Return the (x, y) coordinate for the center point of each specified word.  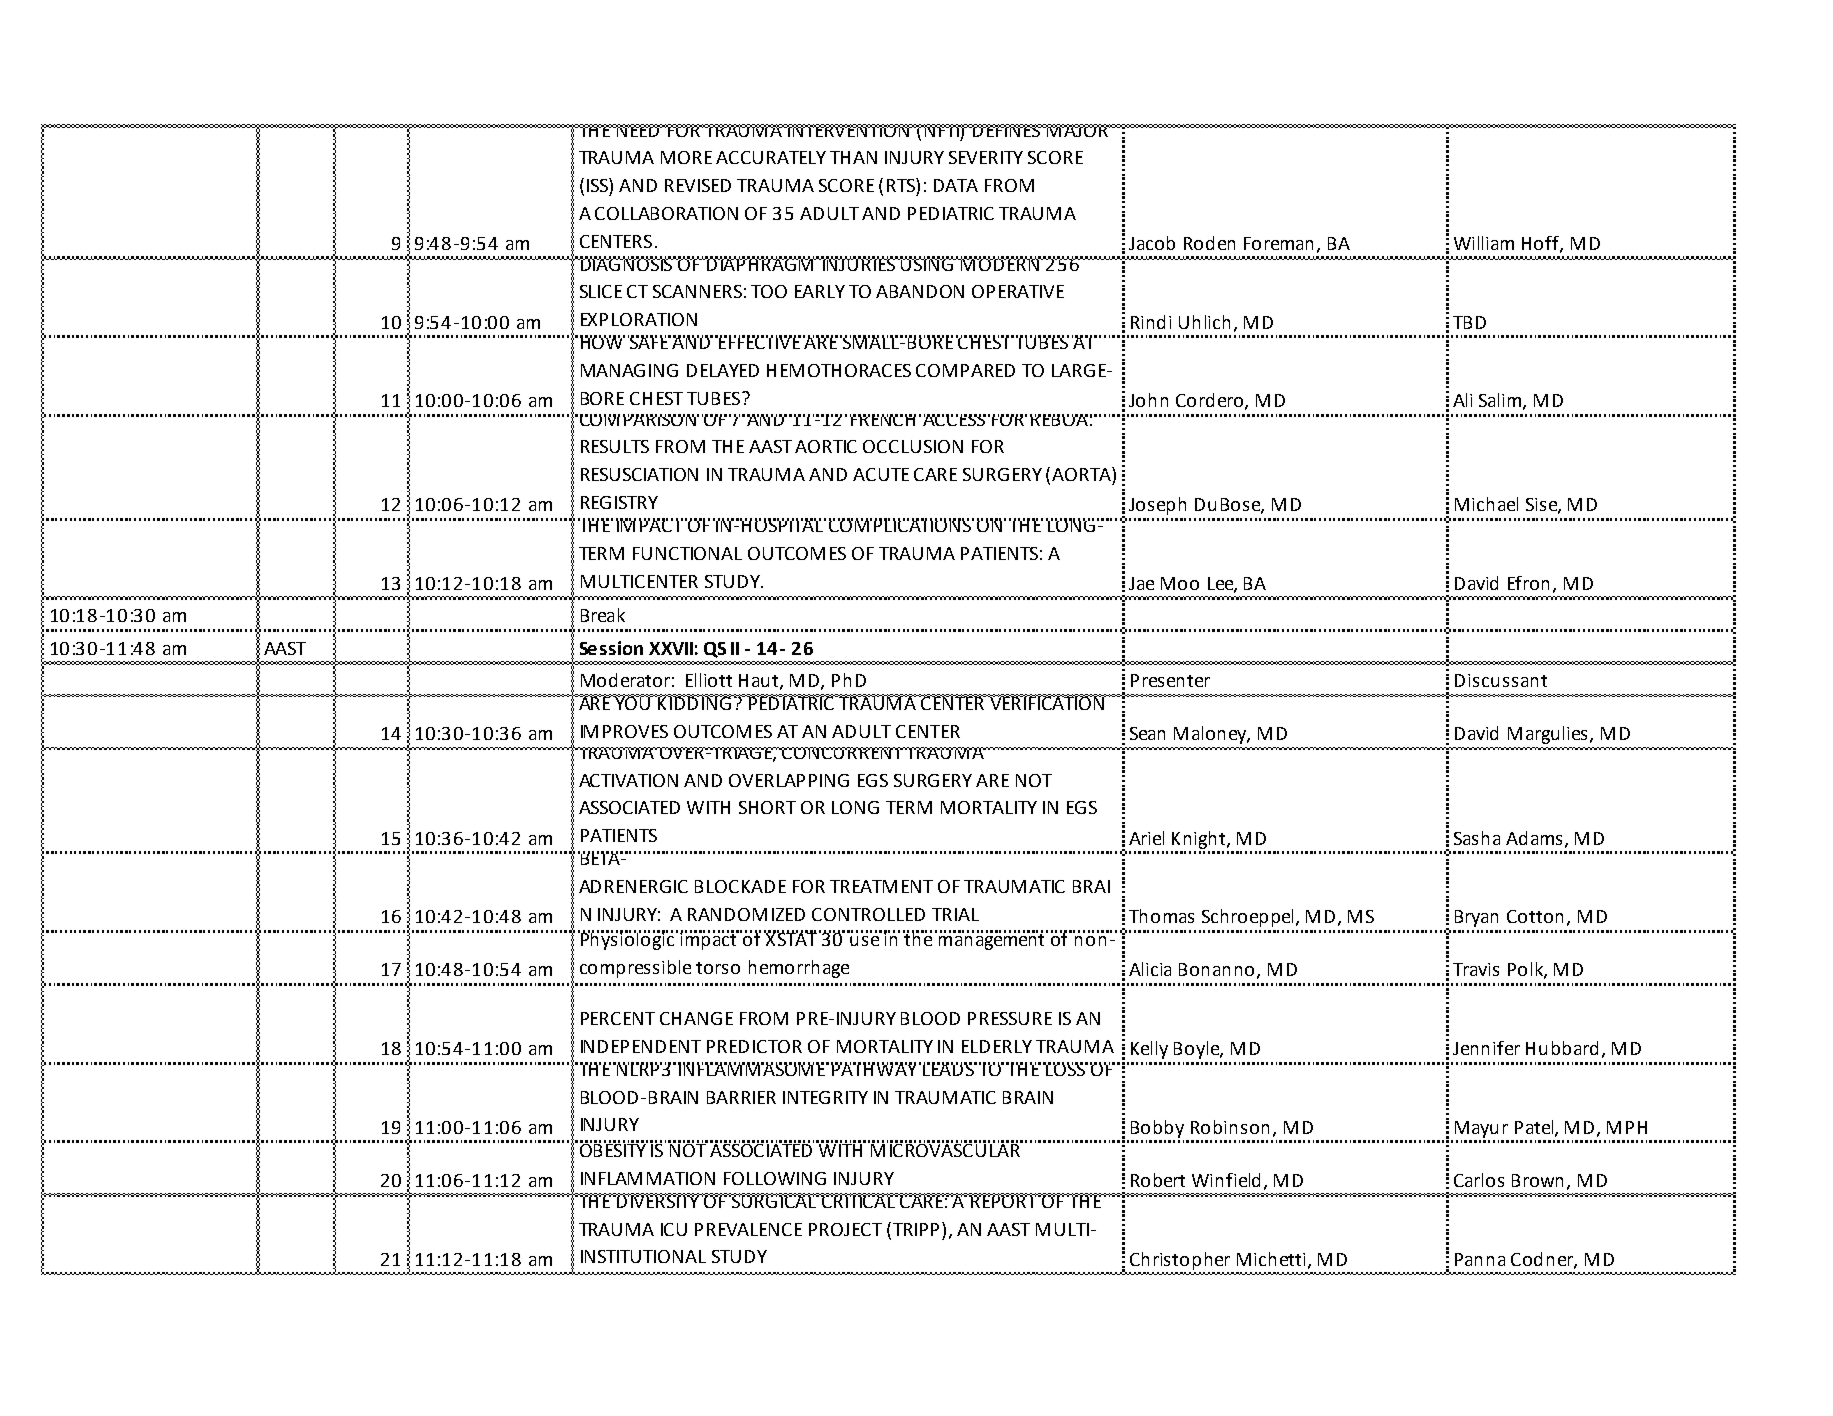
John (1148, 400)
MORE (686, 157)
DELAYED (723, 370)
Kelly (1149, 1050)
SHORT (767, 807)
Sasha (1477, 838)
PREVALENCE (748, 1229)
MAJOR (1077, 130)
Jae (1141, 583)
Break (603, 615)
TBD (1469, 322)
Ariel (1146, 838)
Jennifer (1486, 1048)
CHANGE (696, 1018)
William (1484, 243)
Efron (1528, 583)
